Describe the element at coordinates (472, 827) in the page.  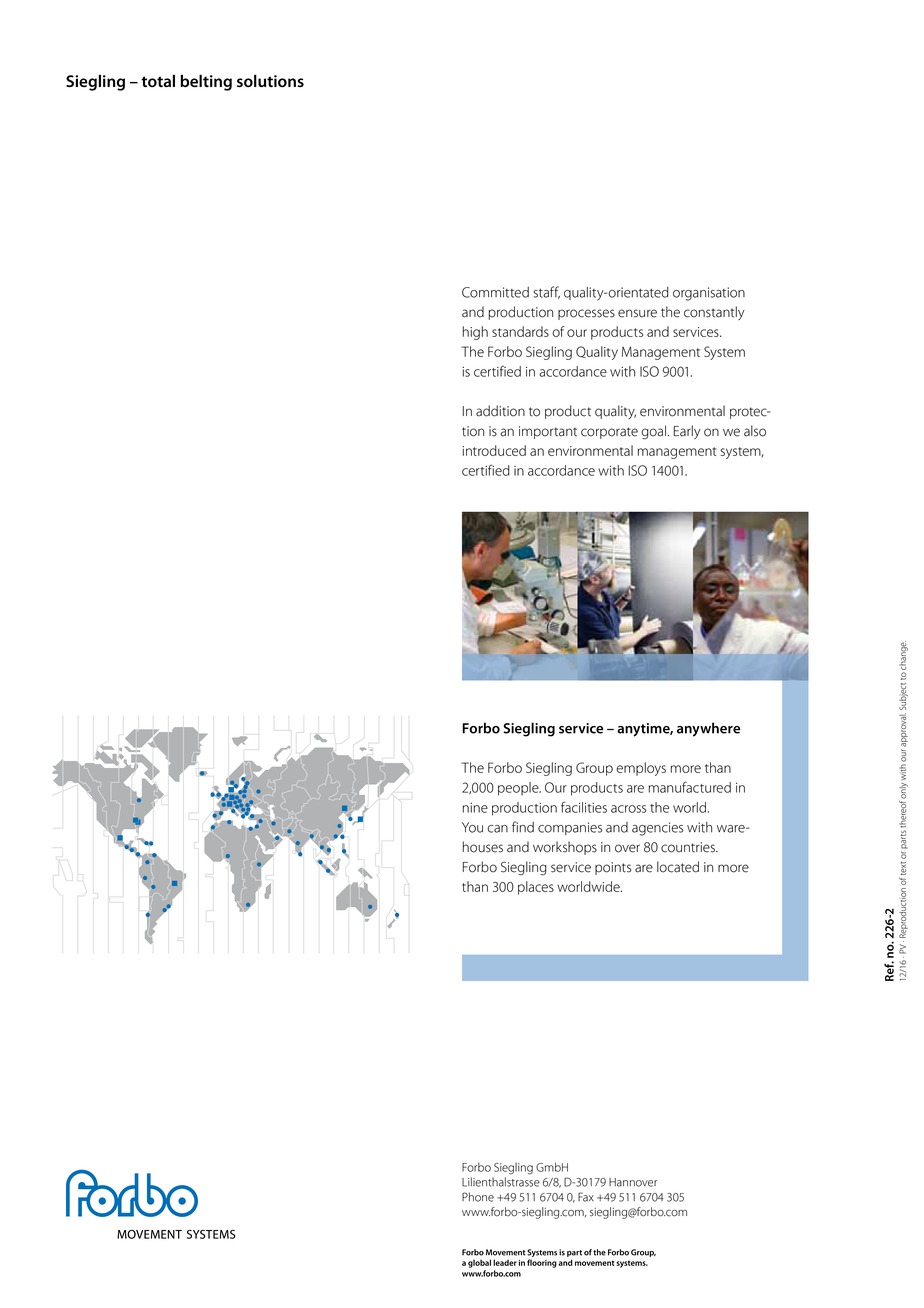
I see `You` at that location.
